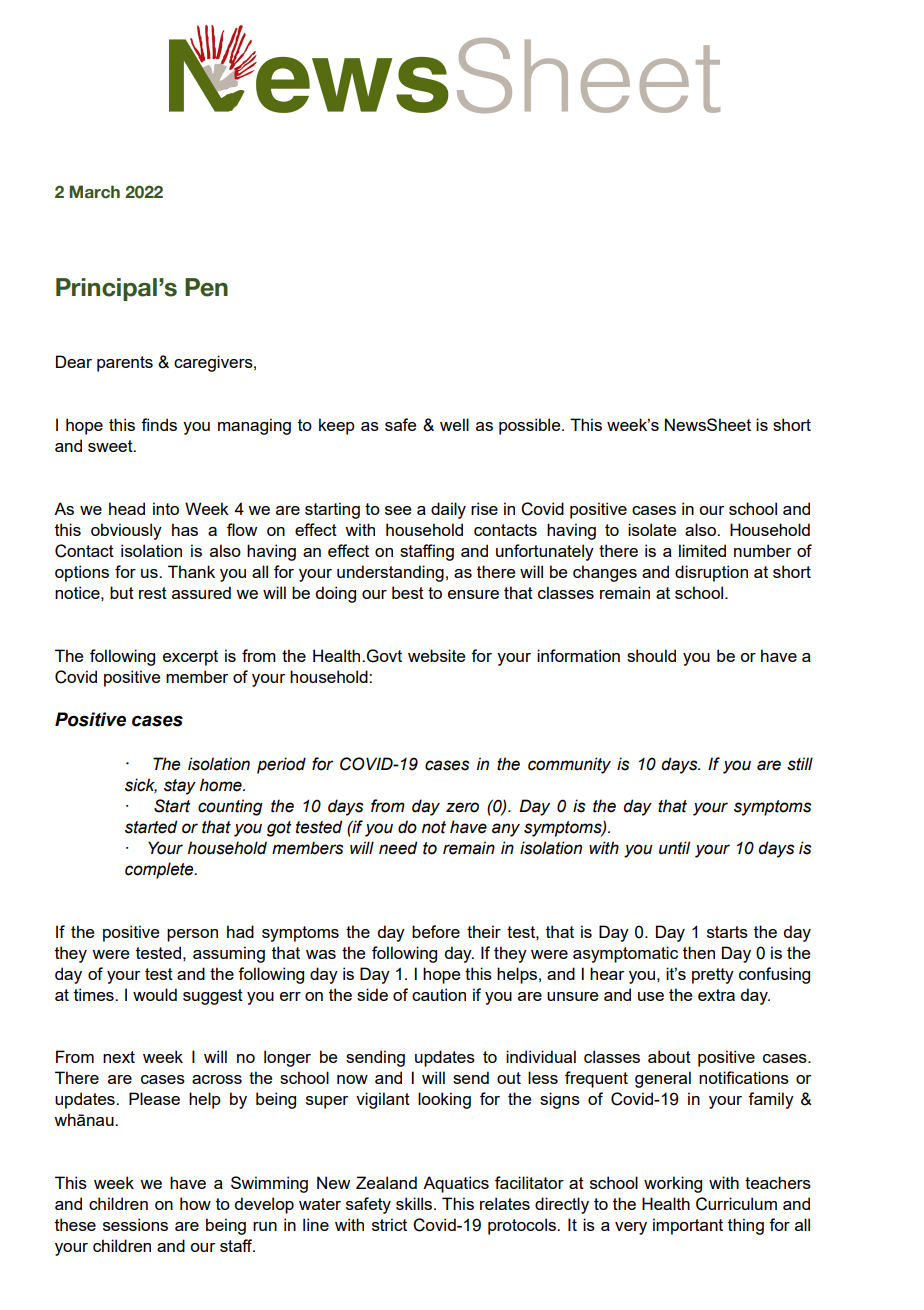 The width and height of the screenshot is (924, 1310). I want to click on Pen, so click(206, 287).
